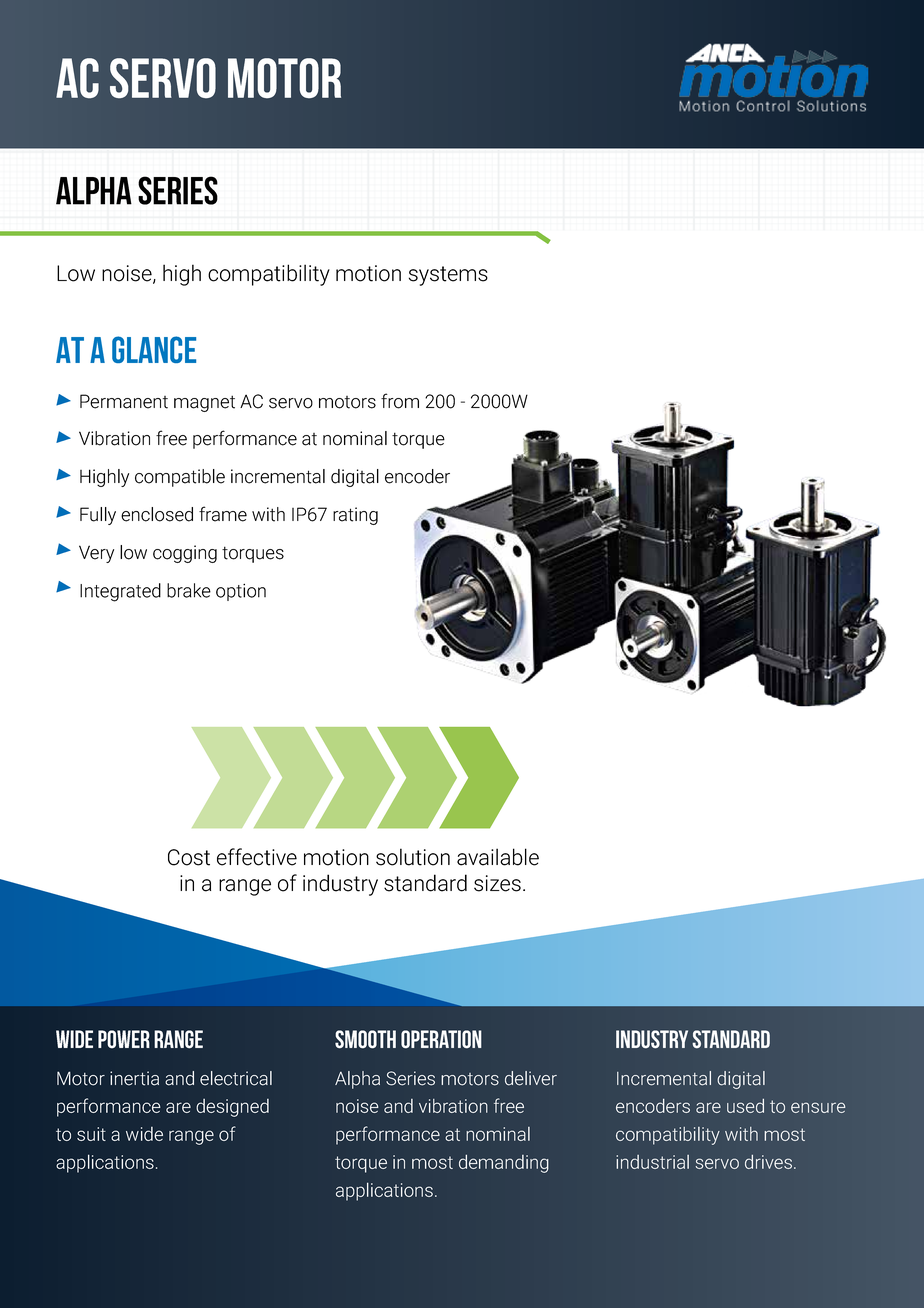  What do you see at coordinates (241, 592) in the document?
I see `option` at bounding box center [241, 592].
